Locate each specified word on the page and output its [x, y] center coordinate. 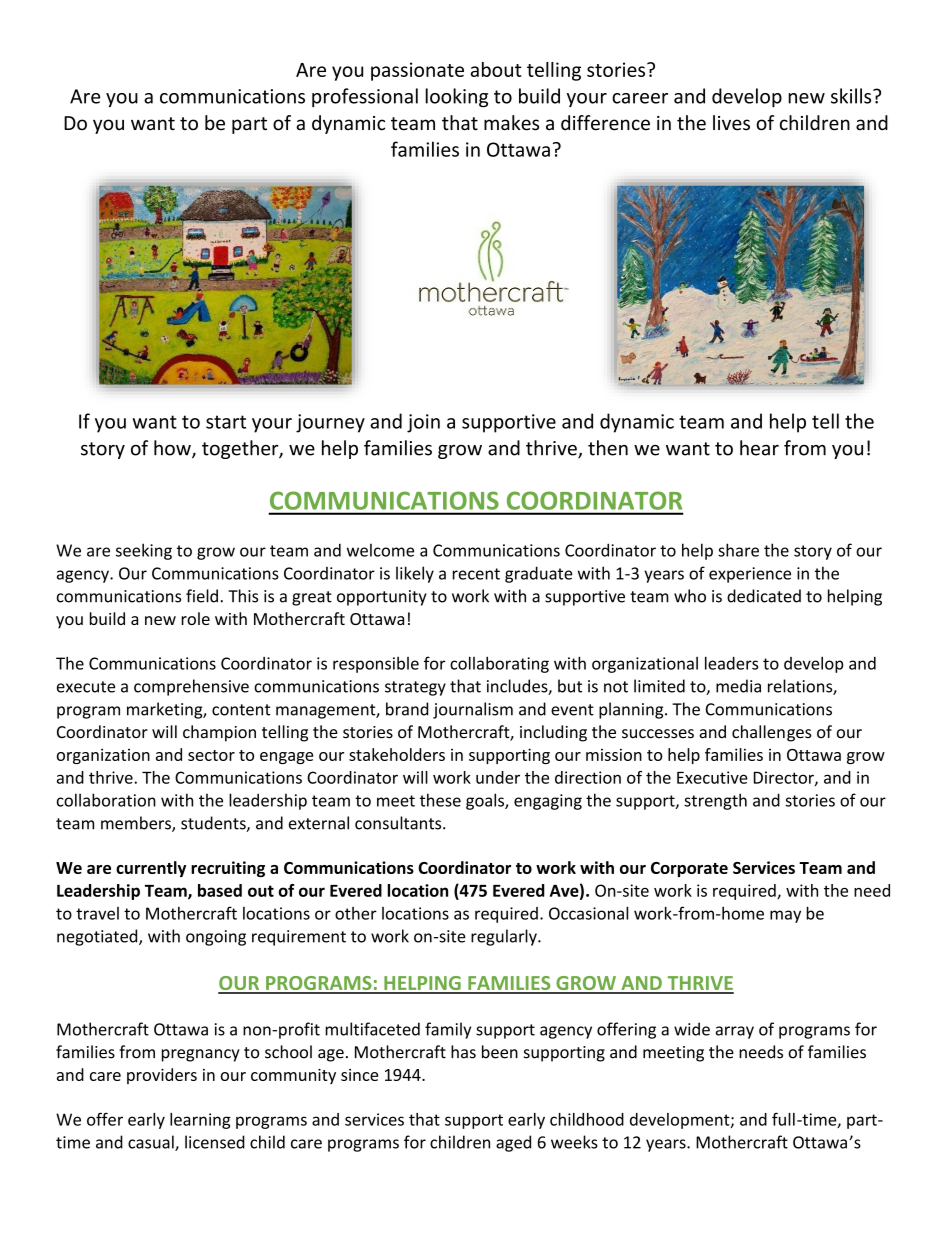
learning [200, 1121]
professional [365, 97]
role [195, 618]
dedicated [764, 596]
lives [731, 123]
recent [476, 574]
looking [457, 98]
